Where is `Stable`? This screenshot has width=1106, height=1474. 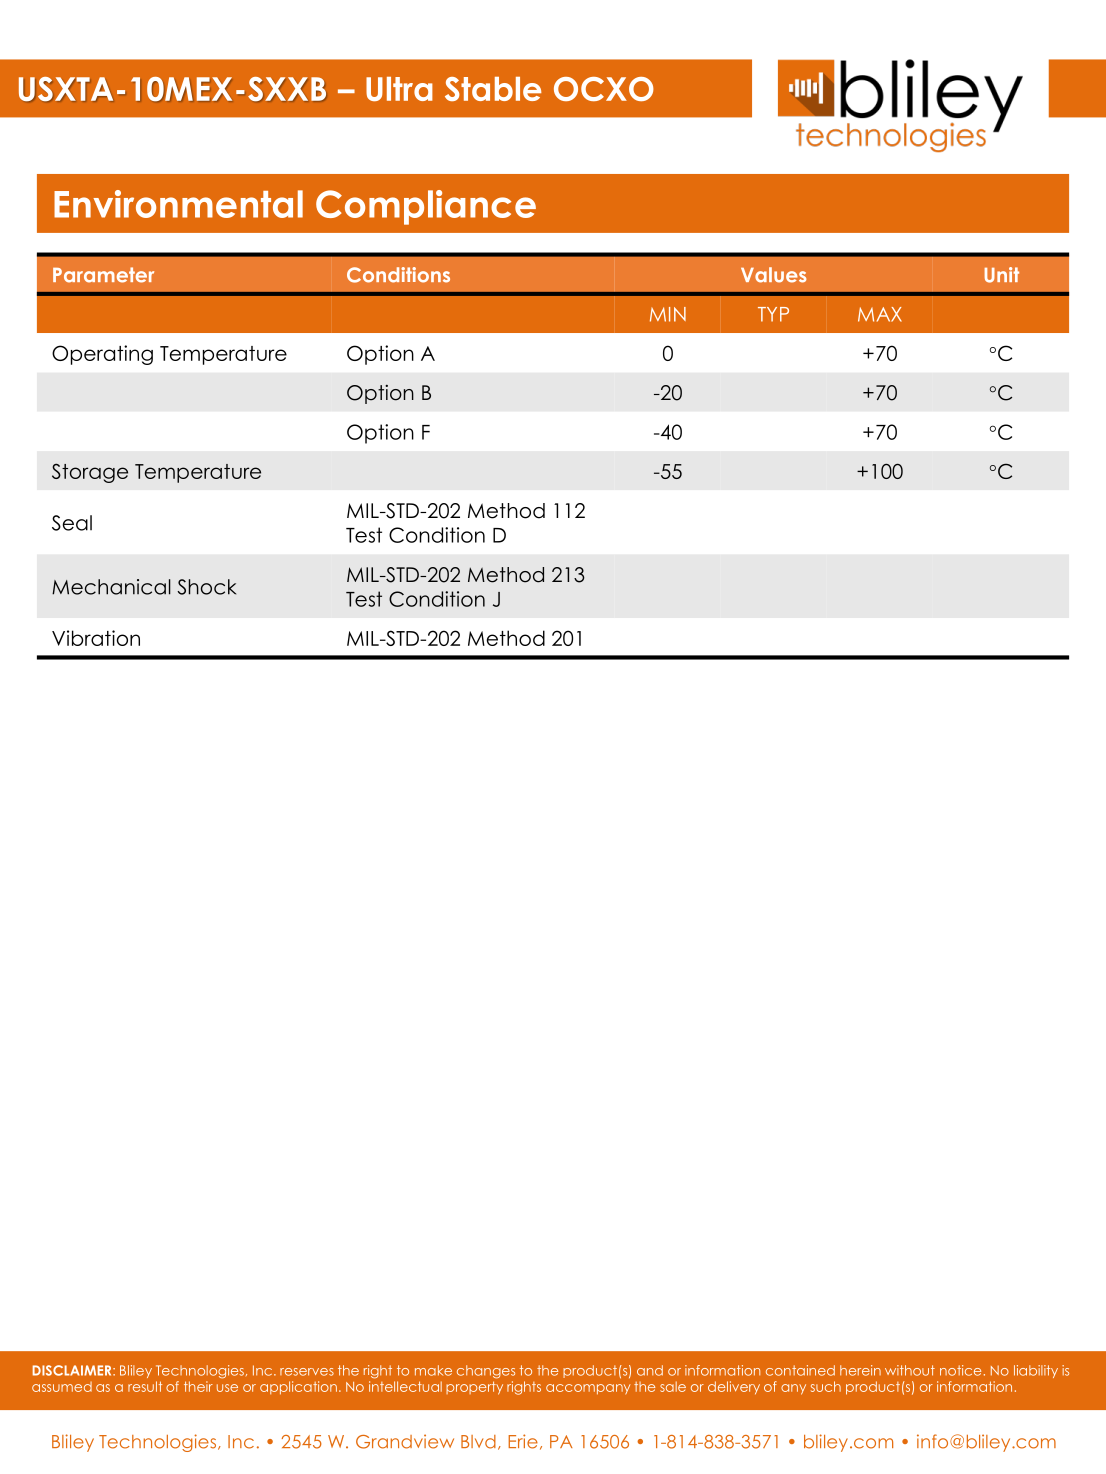 Stable is located at coordinates (493, 89).
